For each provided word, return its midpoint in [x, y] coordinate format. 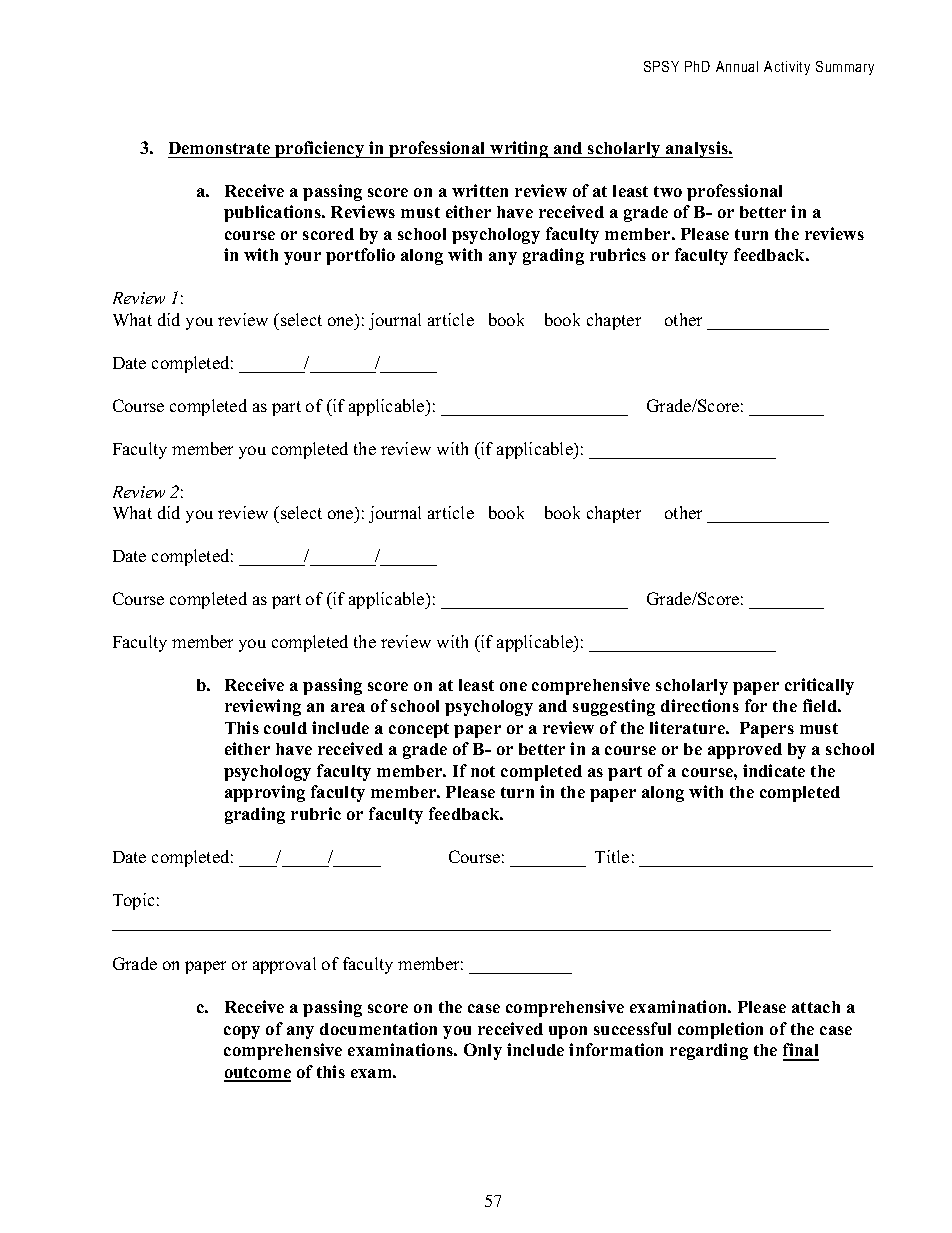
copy [242, 1032]
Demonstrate [219, 148]
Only [483, 1051]
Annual [737, 66]
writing [519, 149]
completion [720, 1030]
